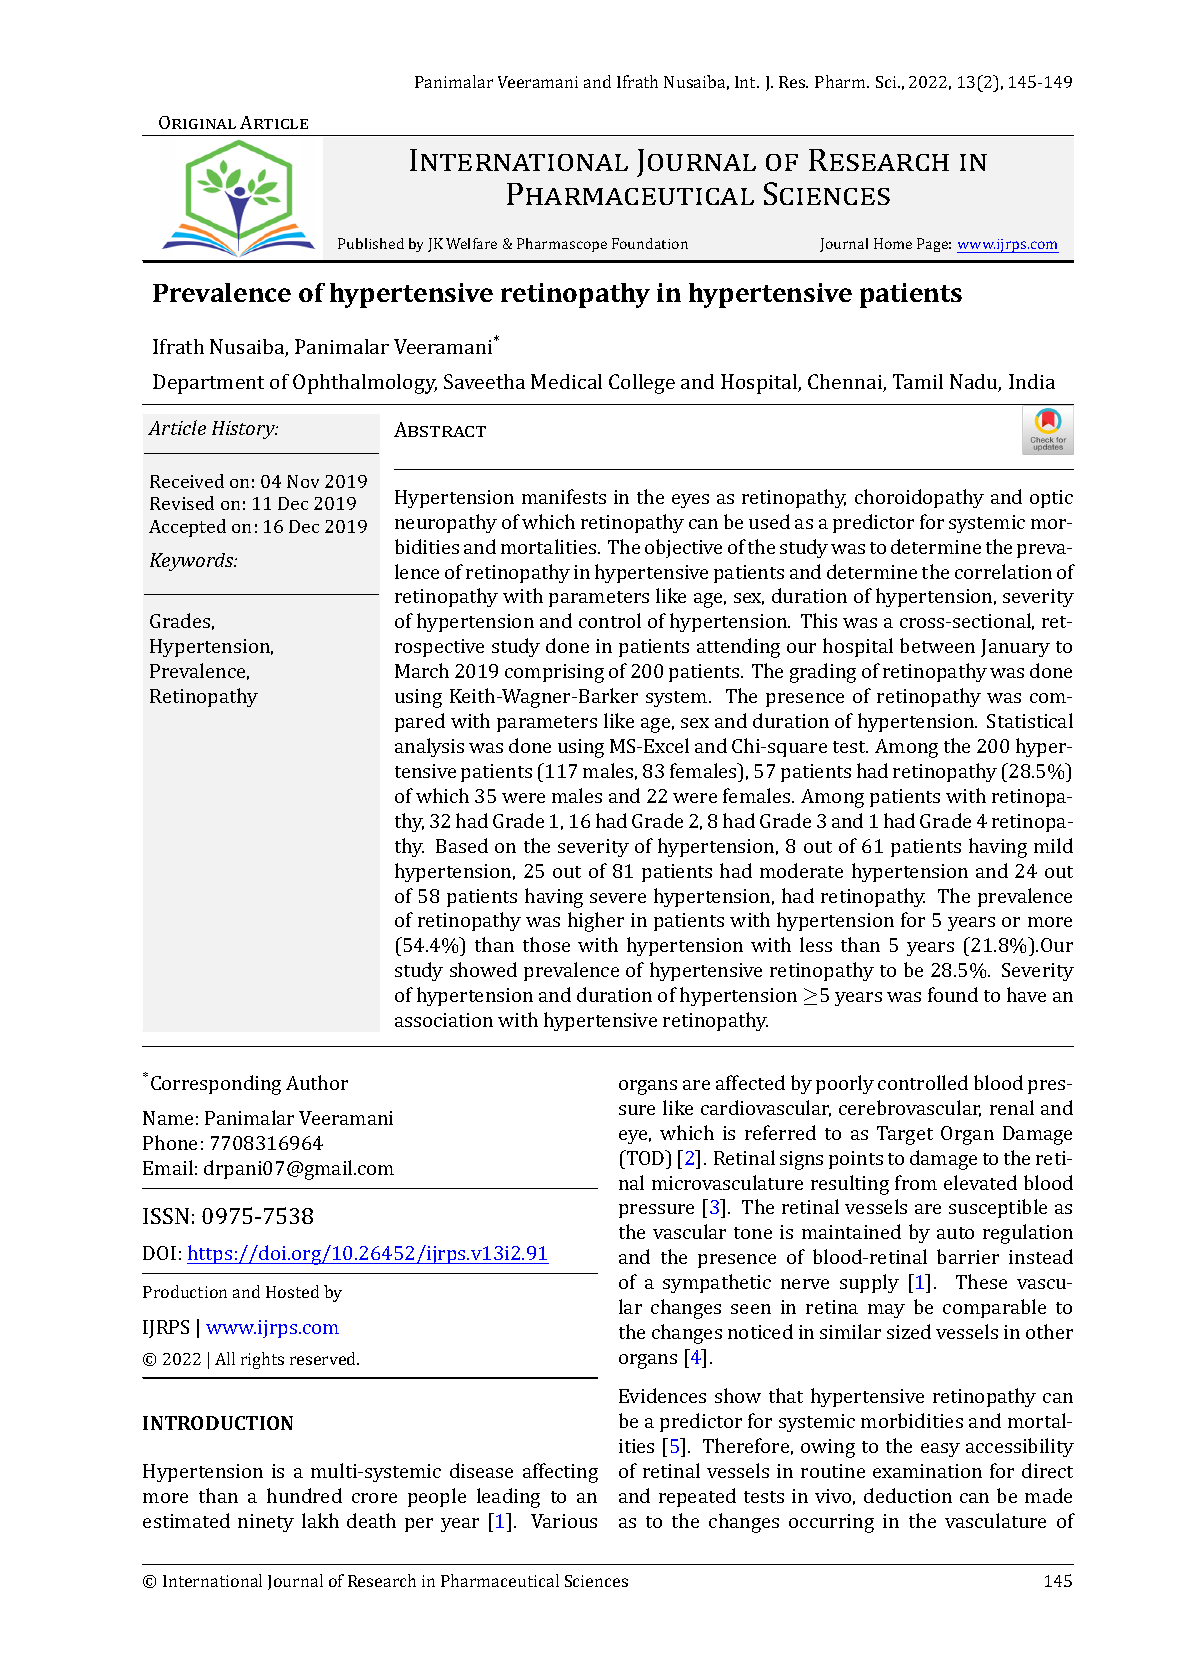 This screenshot has width=1181, height=1671. I want to click on Nov, so click(303, 481).
